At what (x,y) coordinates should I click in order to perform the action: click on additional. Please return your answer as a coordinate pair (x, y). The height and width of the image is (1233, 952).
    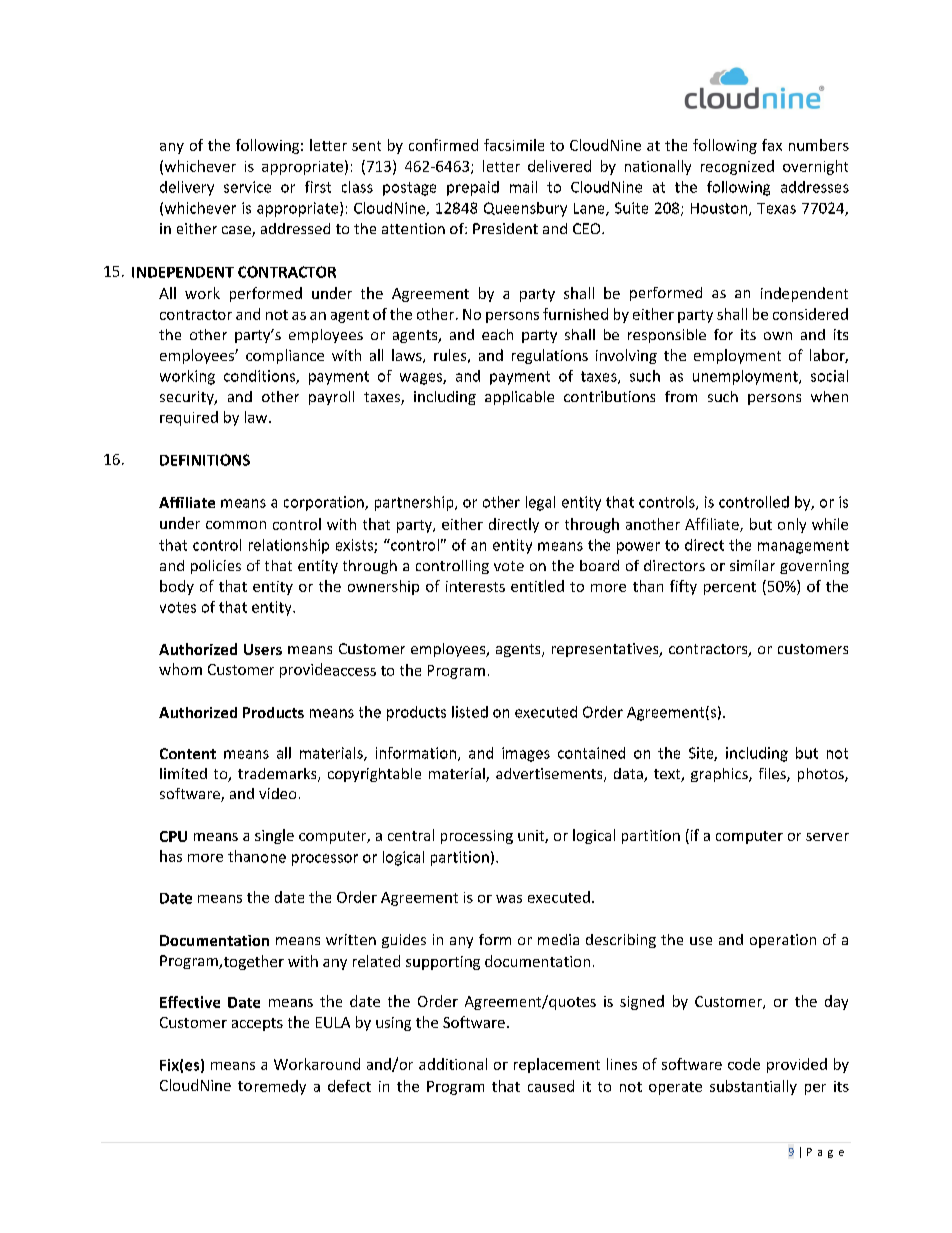
    Looking at the image, I should click on (453, 1064).
